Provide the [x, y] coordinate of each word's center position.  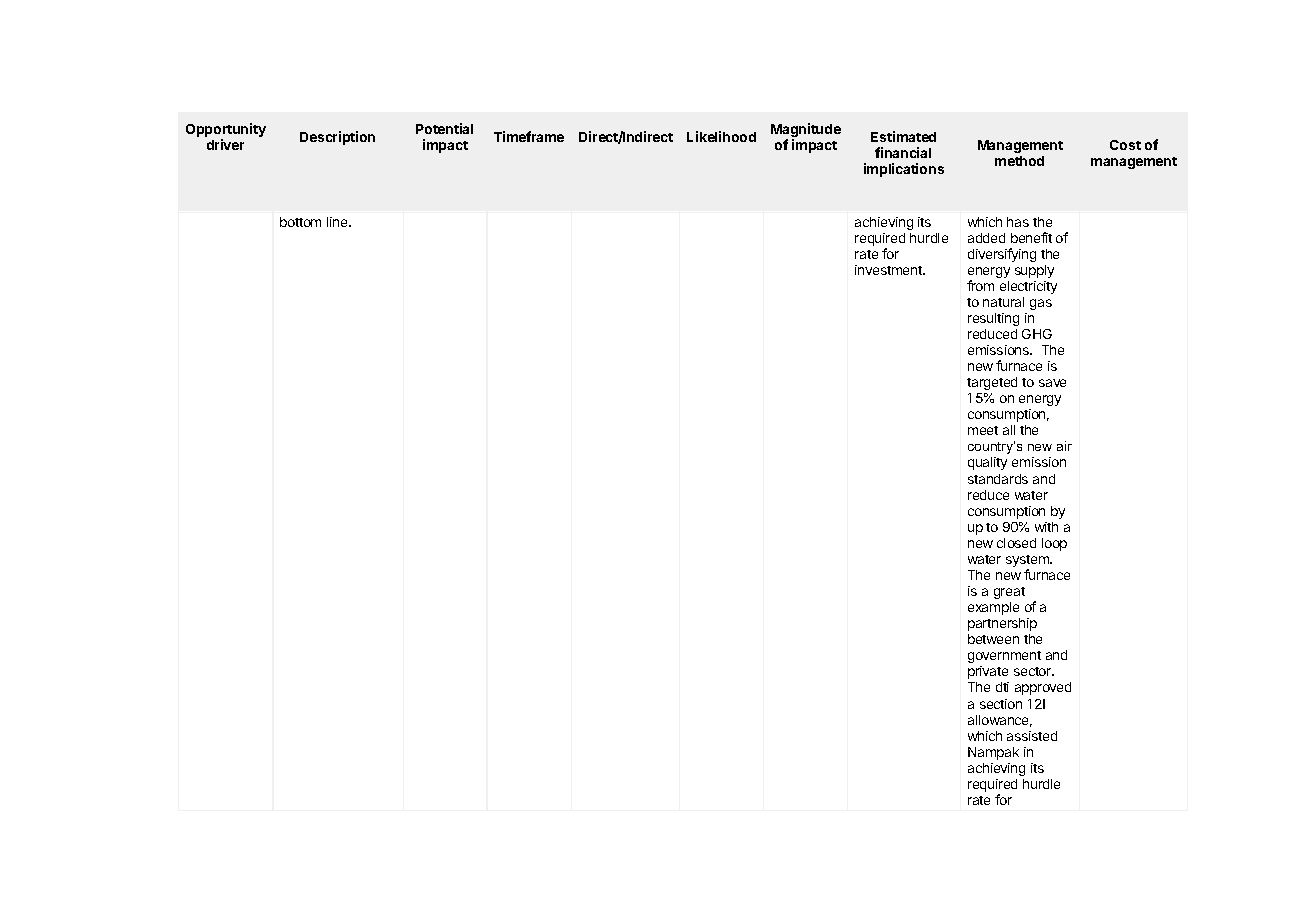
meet [983, 430]
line [338, 222]
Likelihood [721, 136]
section [1001, 704]
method [1019, 161]
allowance [1000, 721]
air [1064, 446]
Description [337, 138]
